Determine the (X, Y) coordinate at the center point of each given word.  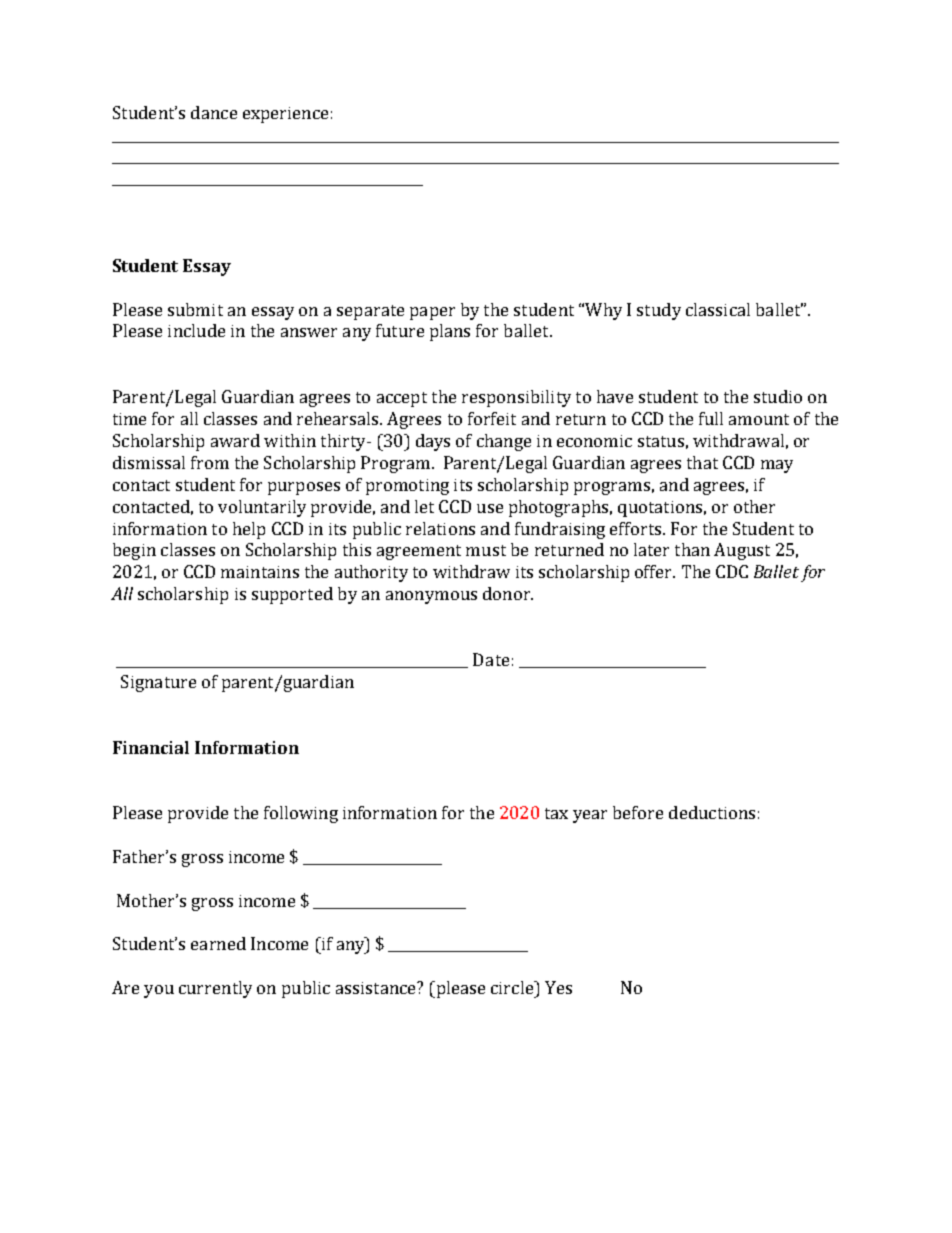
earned (218, 943)
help (249, 530)
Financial (151, 747)
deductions (712, 812)
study (659, 311)
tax (556, 813)
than (692, 549)
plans (450, 332)
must (486, 550)
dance (214, 112)
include (196, 330)
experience (285, 115)
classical (718, 309)
